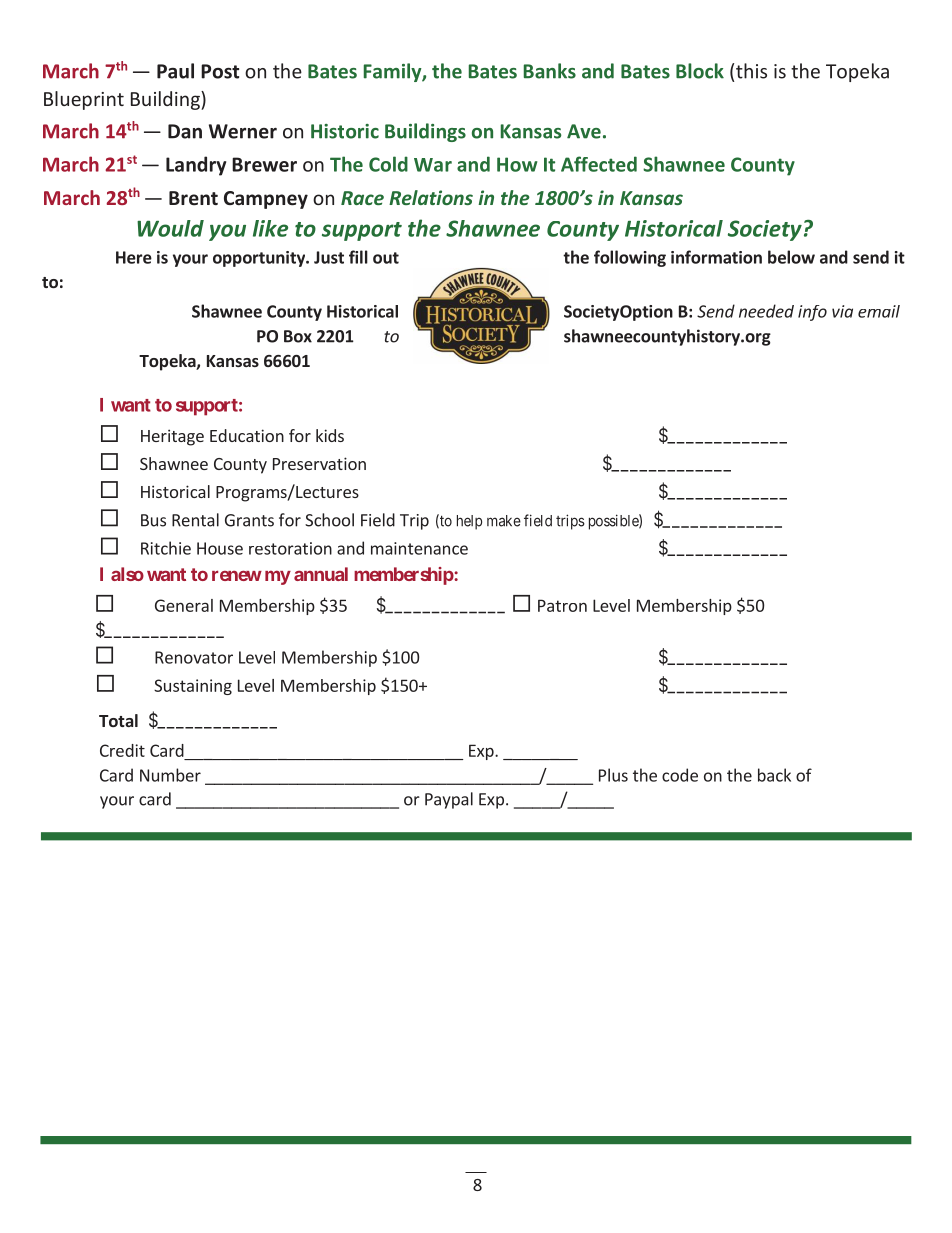 The image size is (952, 1233). What do you see at coordinates (172, 437) in the screenshot?
I see `Heritage` at bounding box center [172, 437].
